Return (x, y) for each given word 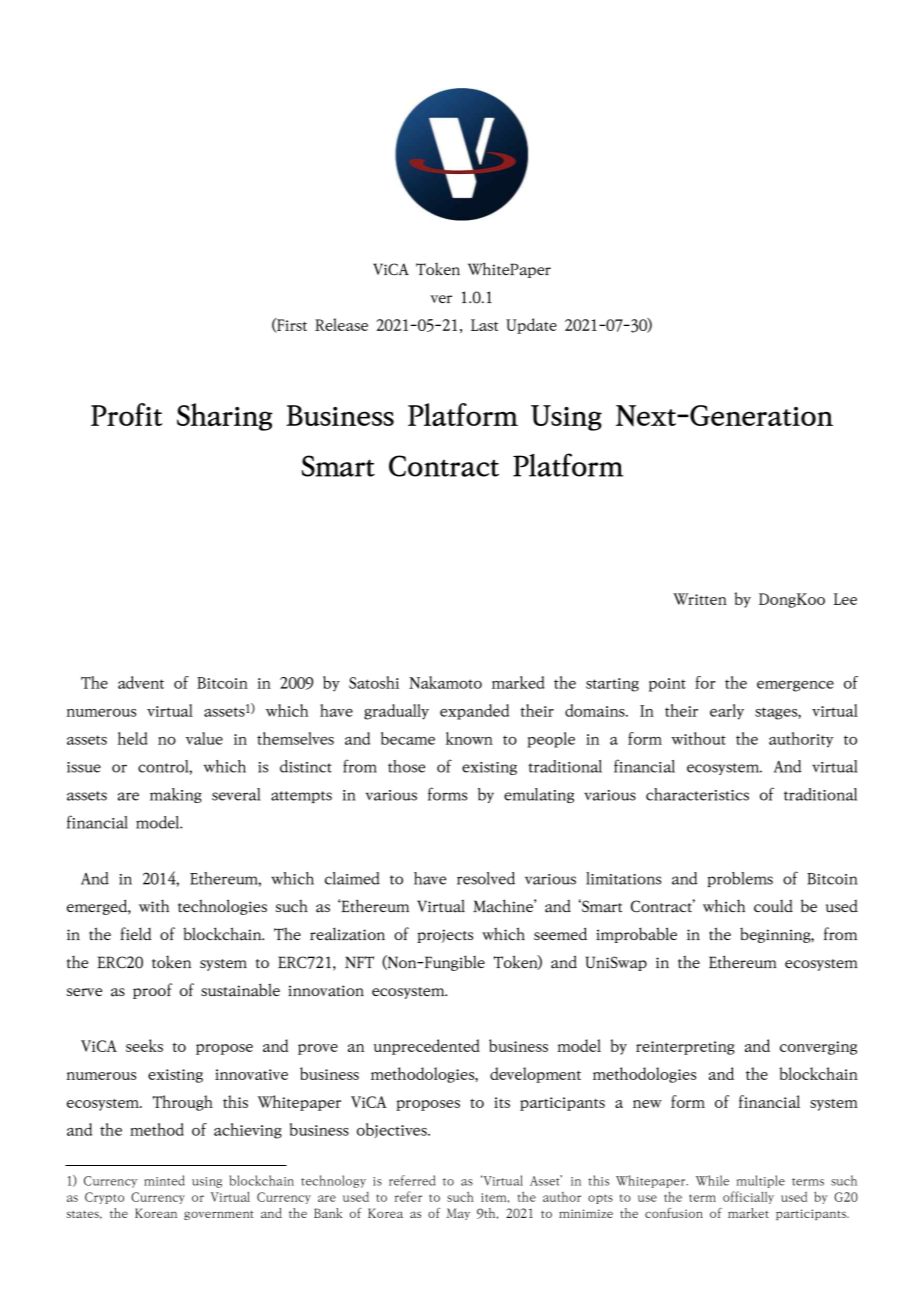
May (458, 1214)
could (773, 906)
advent (141, 682)
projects (445, 936)
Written (700, 599)
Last (484, 325)
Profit (126, 414)
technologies (222, 907)
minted (164, 1180)
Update (531, 326)
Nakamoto (445, 682)
